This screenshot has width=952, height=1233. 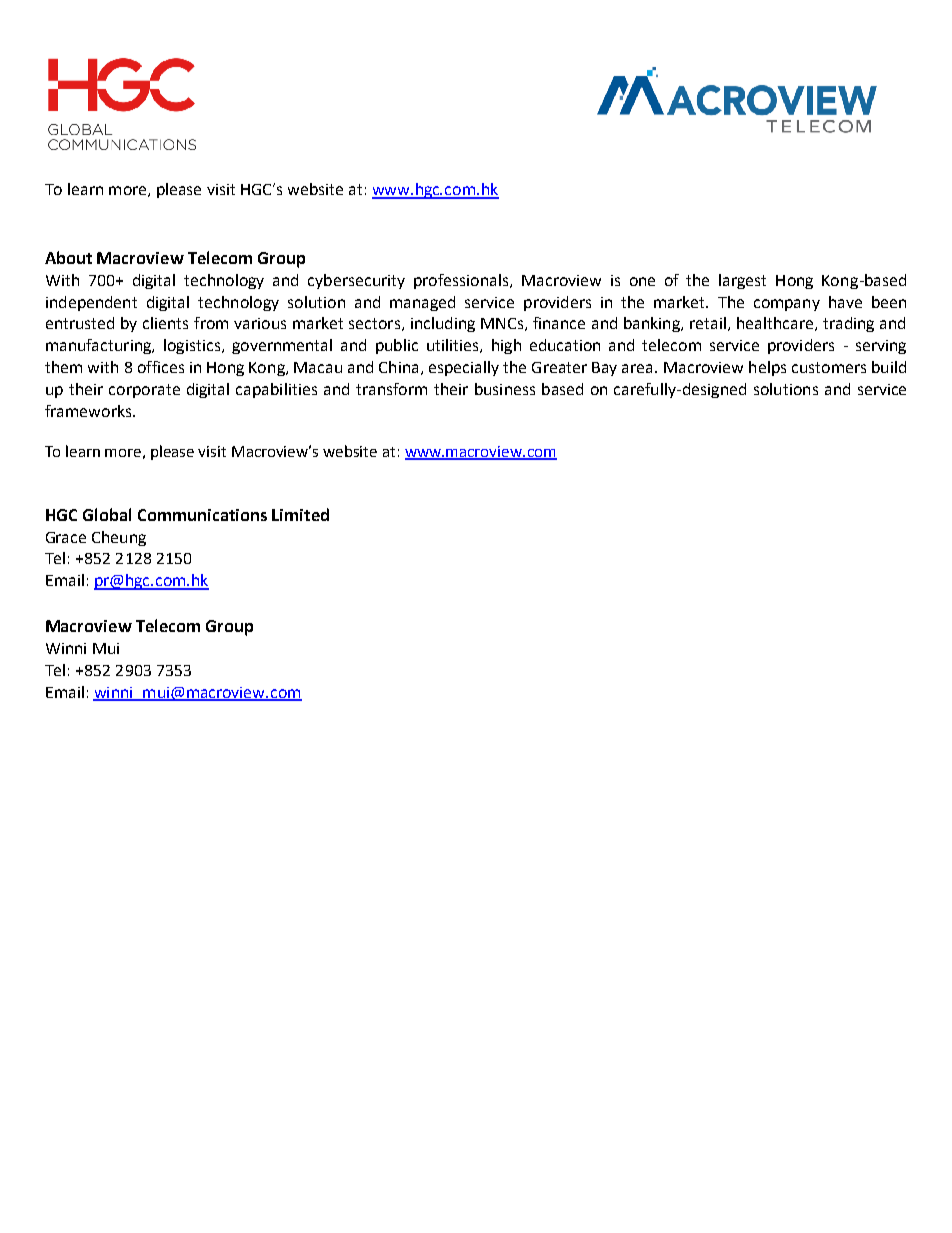 What do you see at coordinates (202, 515) in the screenshot?
I see `Communications` at bounding box center [202, 515].
